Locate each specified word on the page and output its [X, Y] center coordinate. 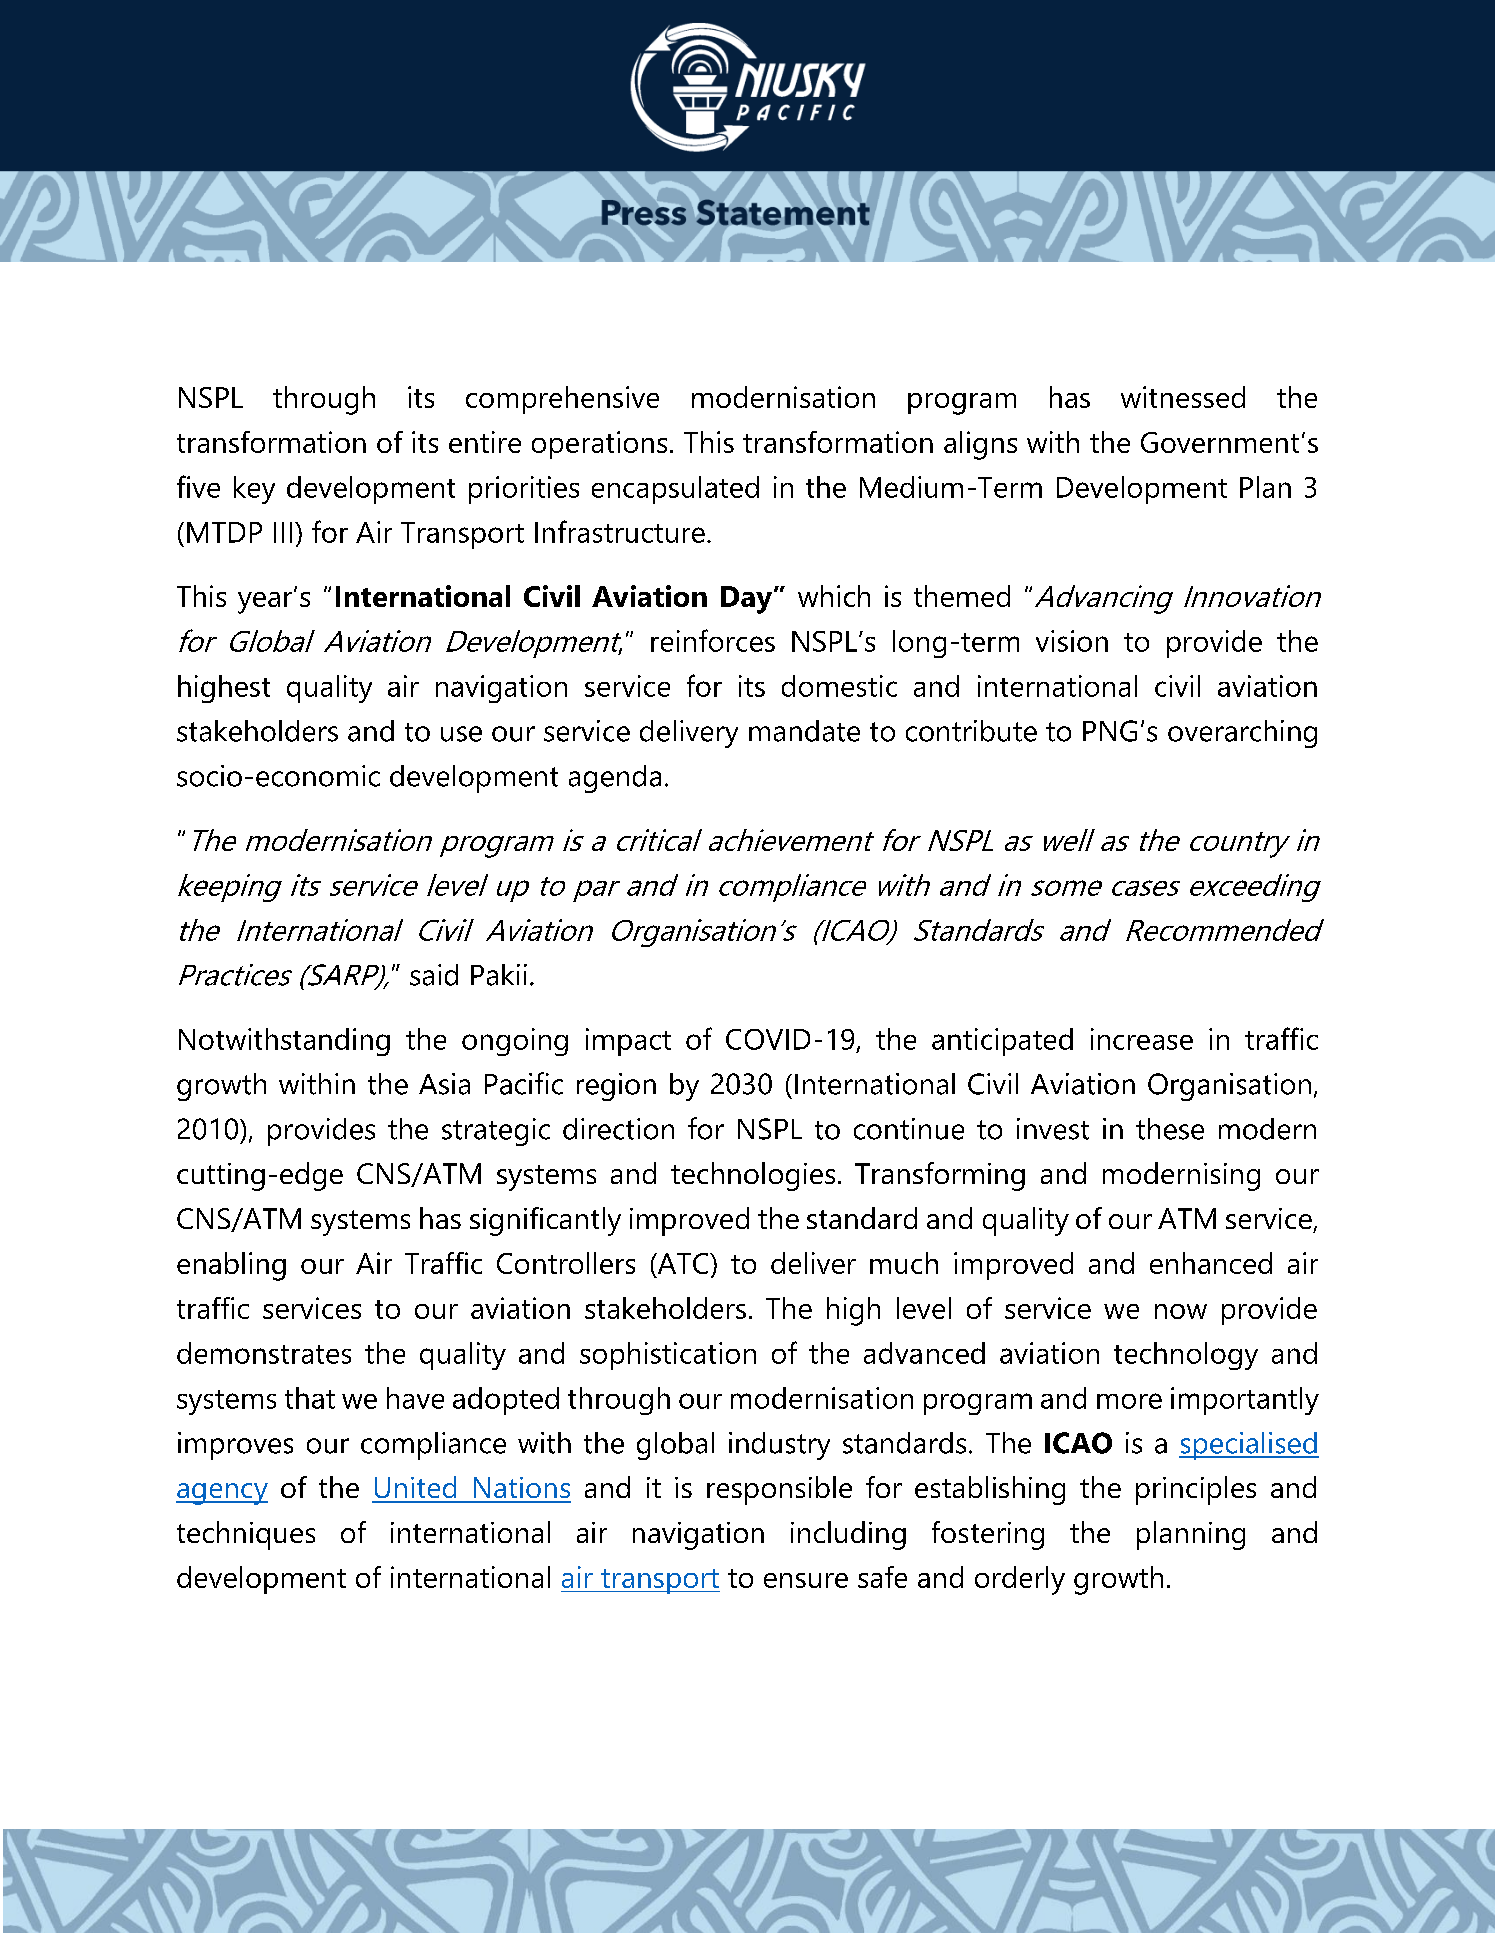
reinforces [713, 640]
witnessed [1183, 397]
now [1181, 1311]
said [434, 975]
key [254, 490]
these [1170, 1129]
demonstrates [264, 1353]
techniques [246, 1535]
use [461, 734]
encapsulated [675, 490]
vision [1072, 641]
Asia [444, 1084]
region [616, 1087]
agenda [615, 779]
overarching [1242, 734]
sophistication [668, 1356]
